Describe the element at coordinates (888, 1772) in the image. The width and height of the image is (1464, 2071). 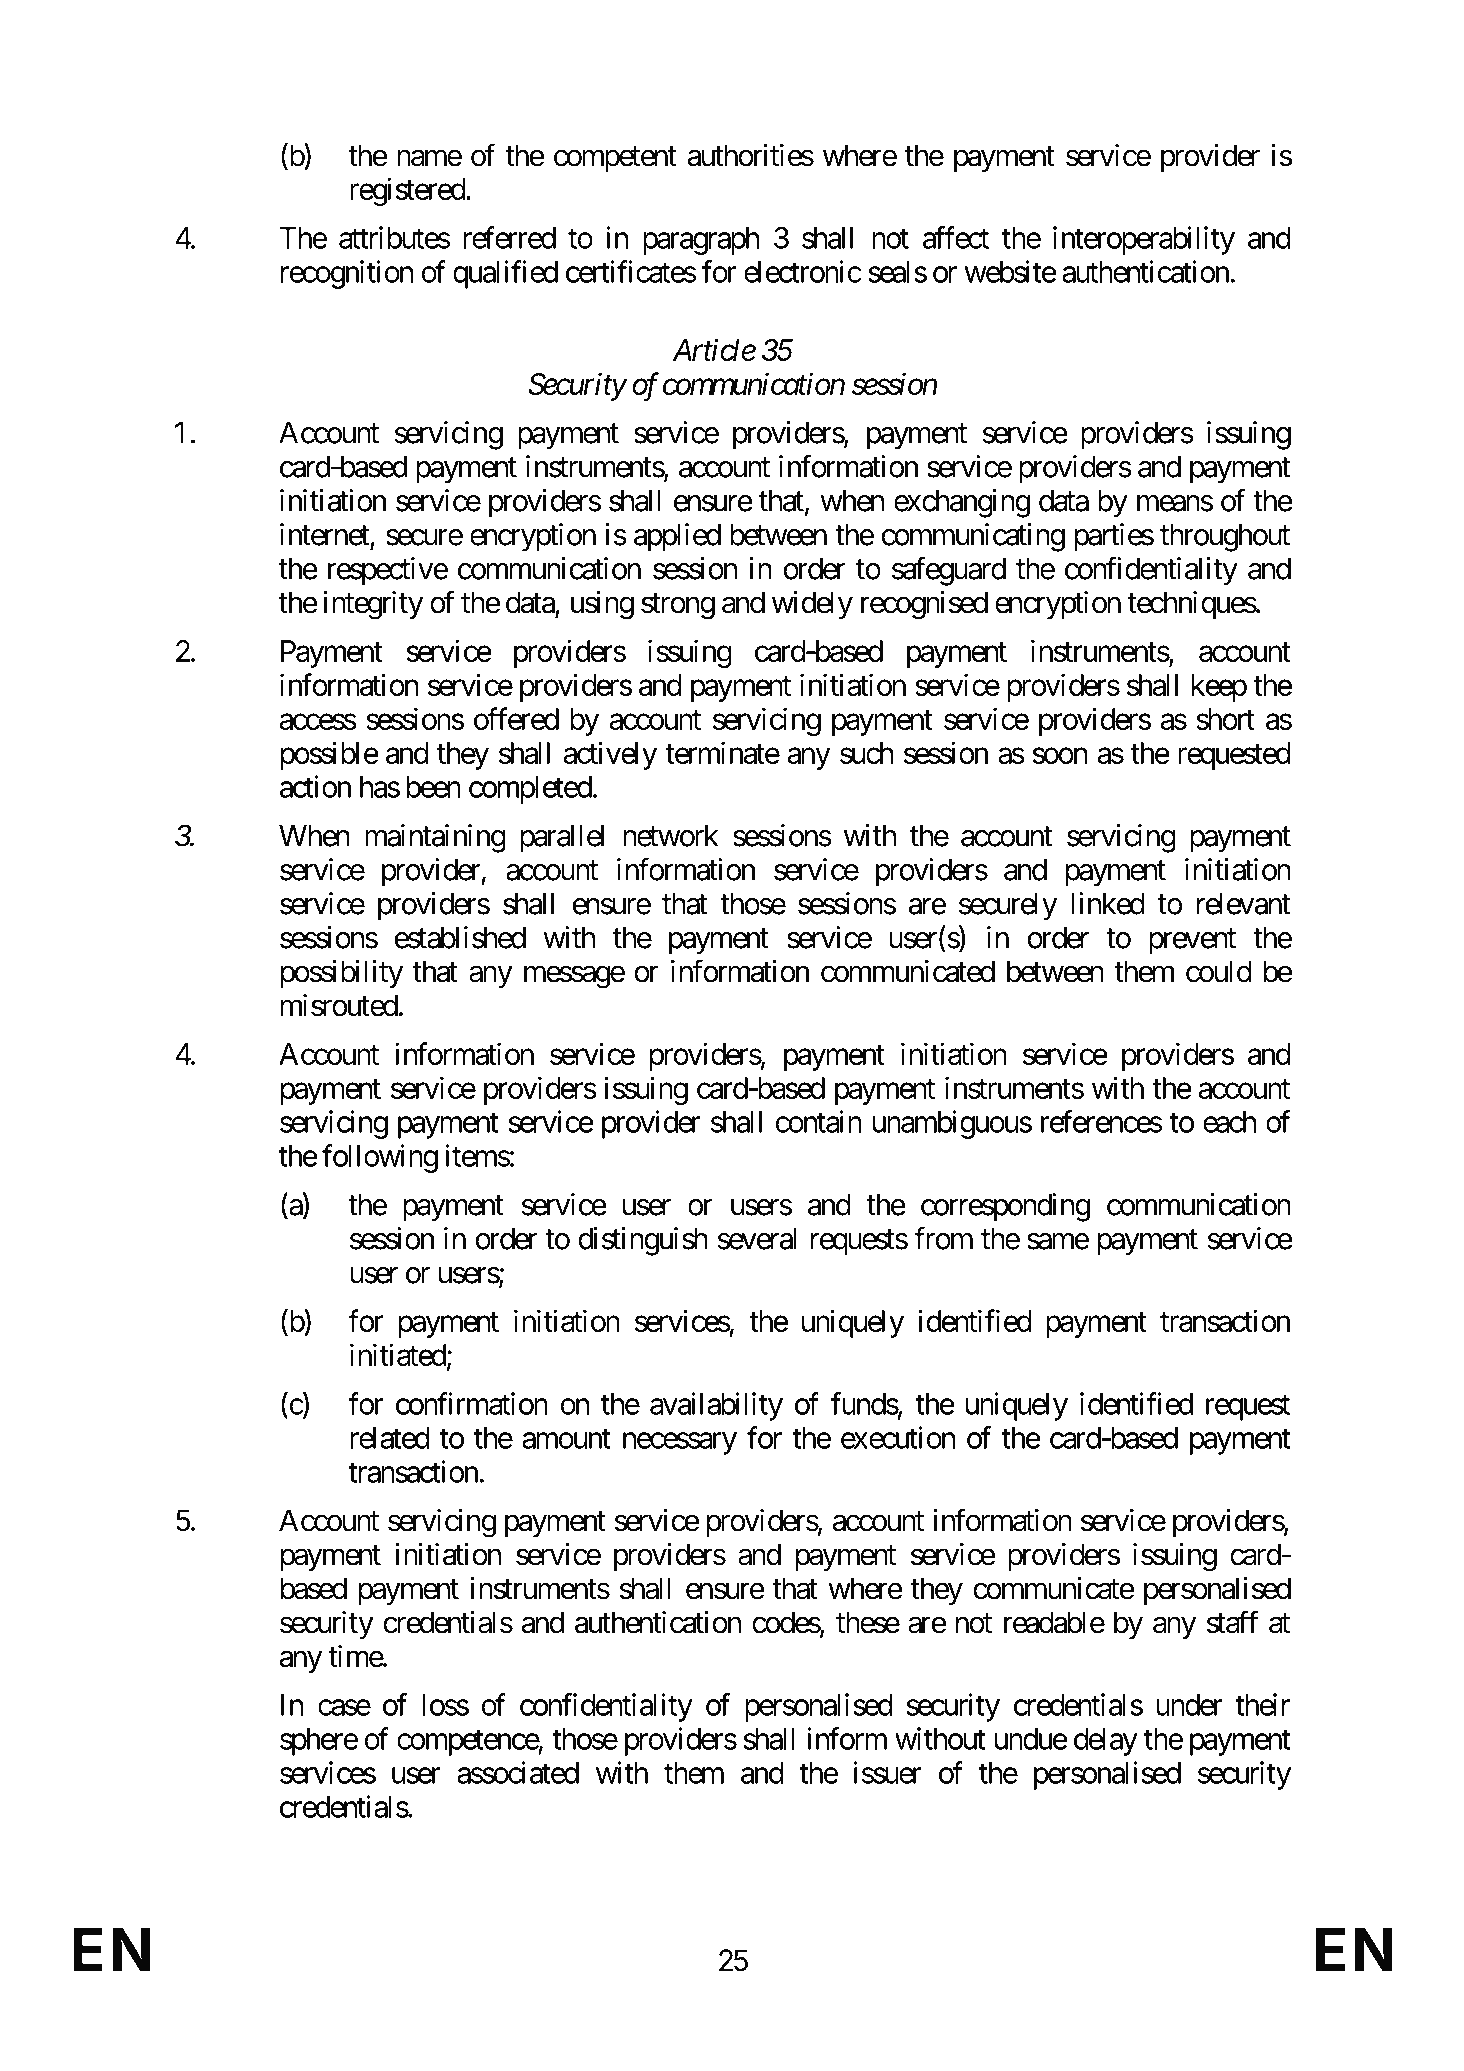
I see `issuer` at that location.
